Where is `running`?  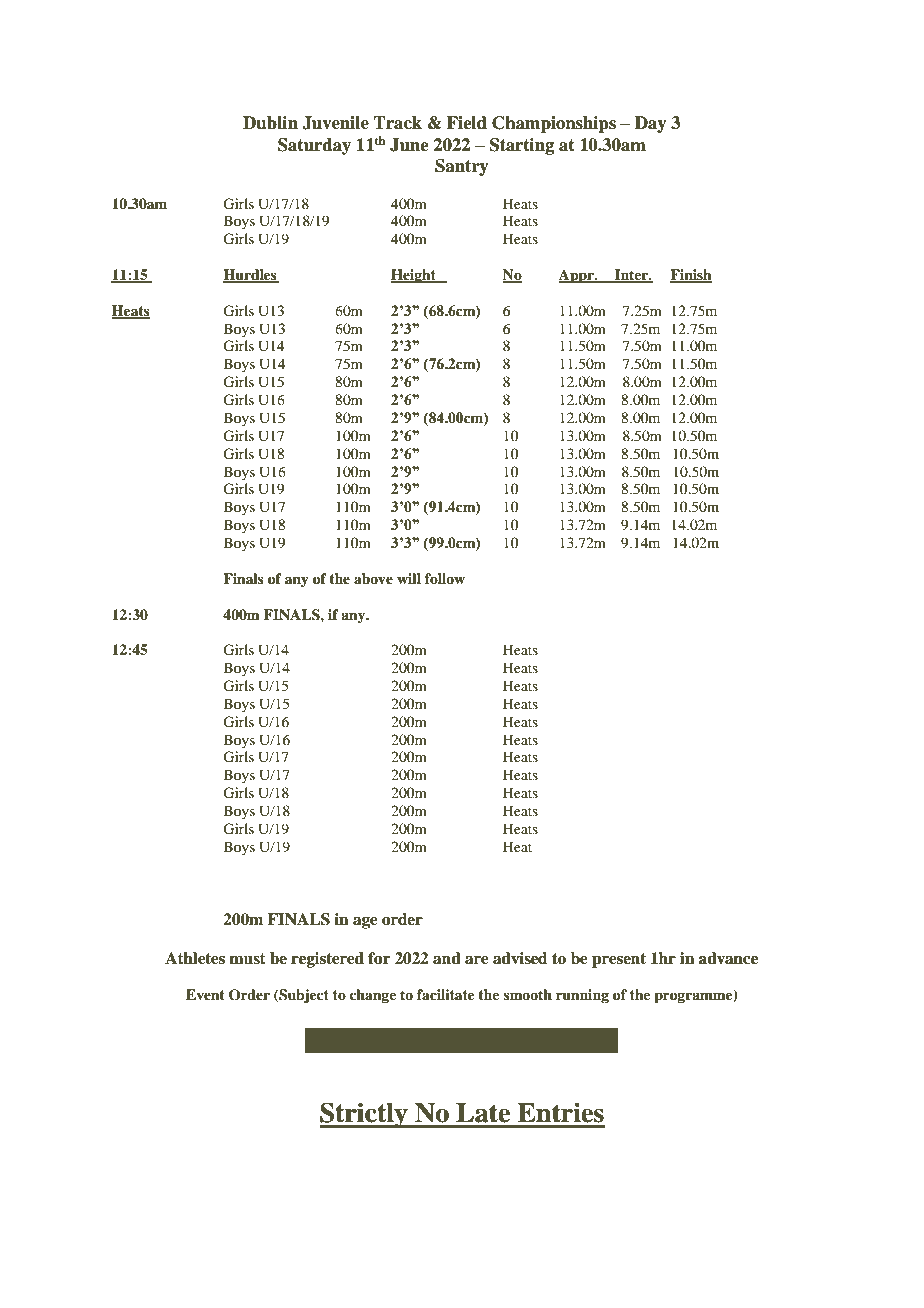
running is located at coordinates (582, 996).
